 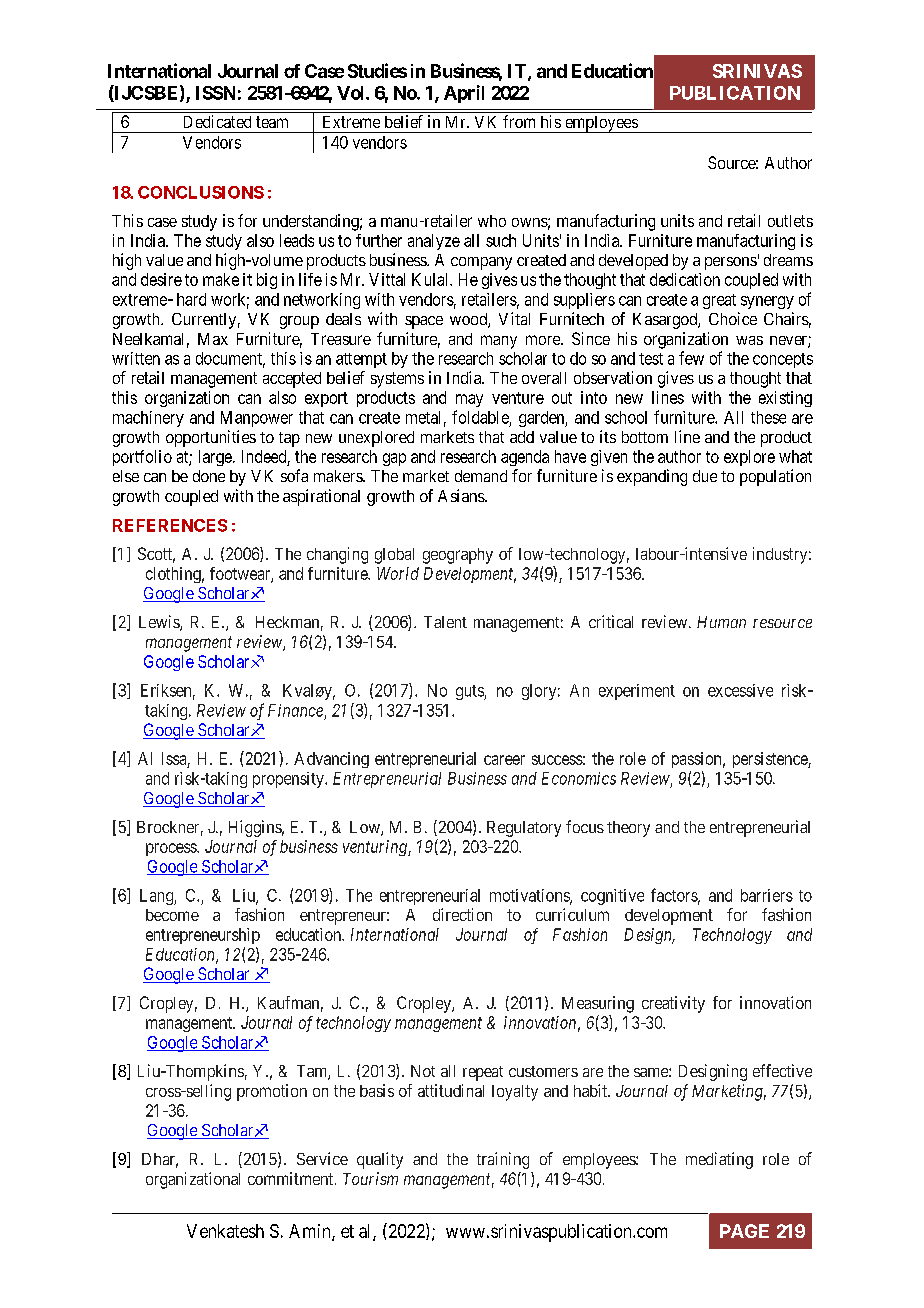 What do you see at coordinates (215, 93) in the screenshot?
I see `ISSN` at bounding box center [215, 93].
